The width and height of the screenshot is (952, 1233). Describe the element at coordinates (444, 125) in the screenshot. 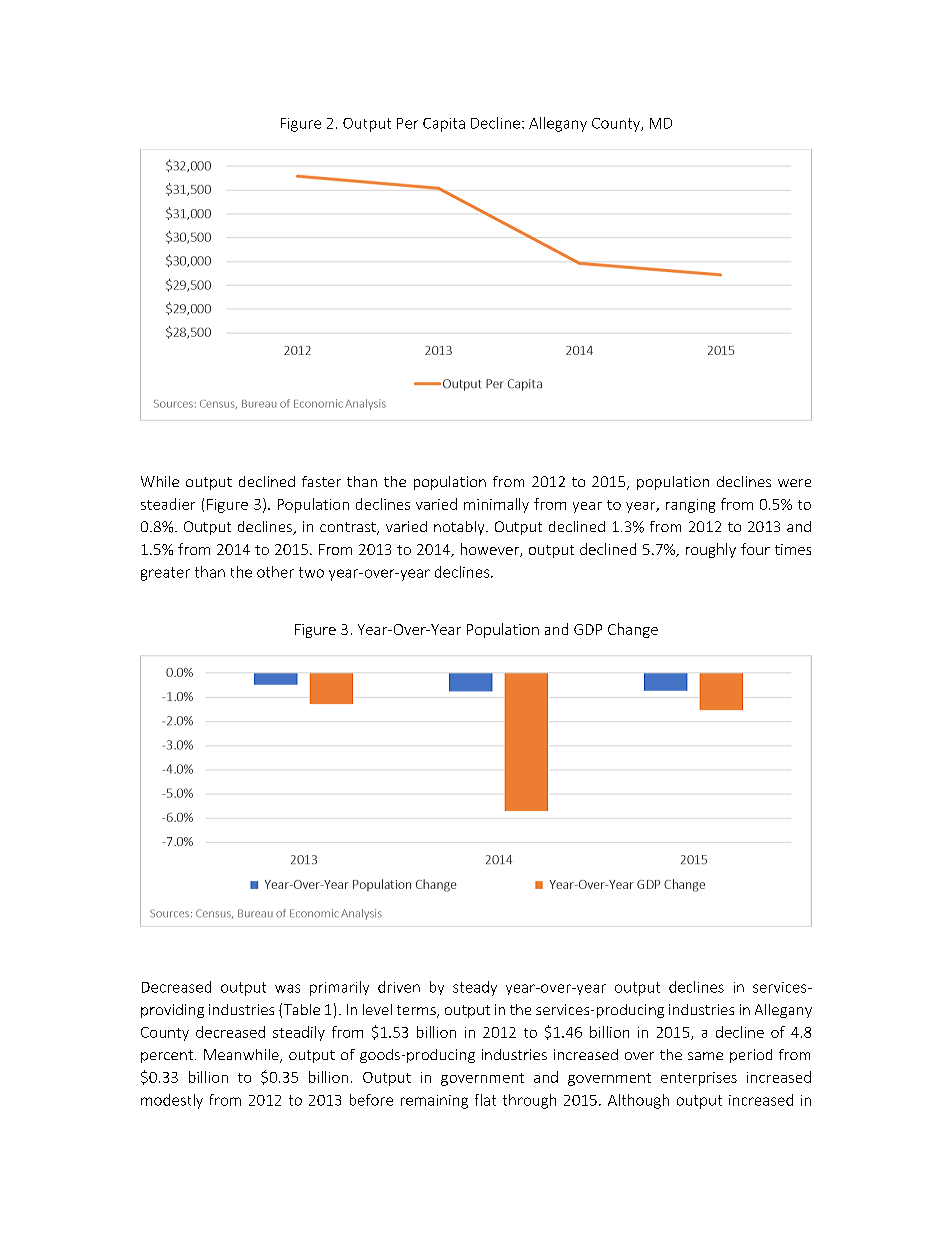

I see `Capita` at that location.
